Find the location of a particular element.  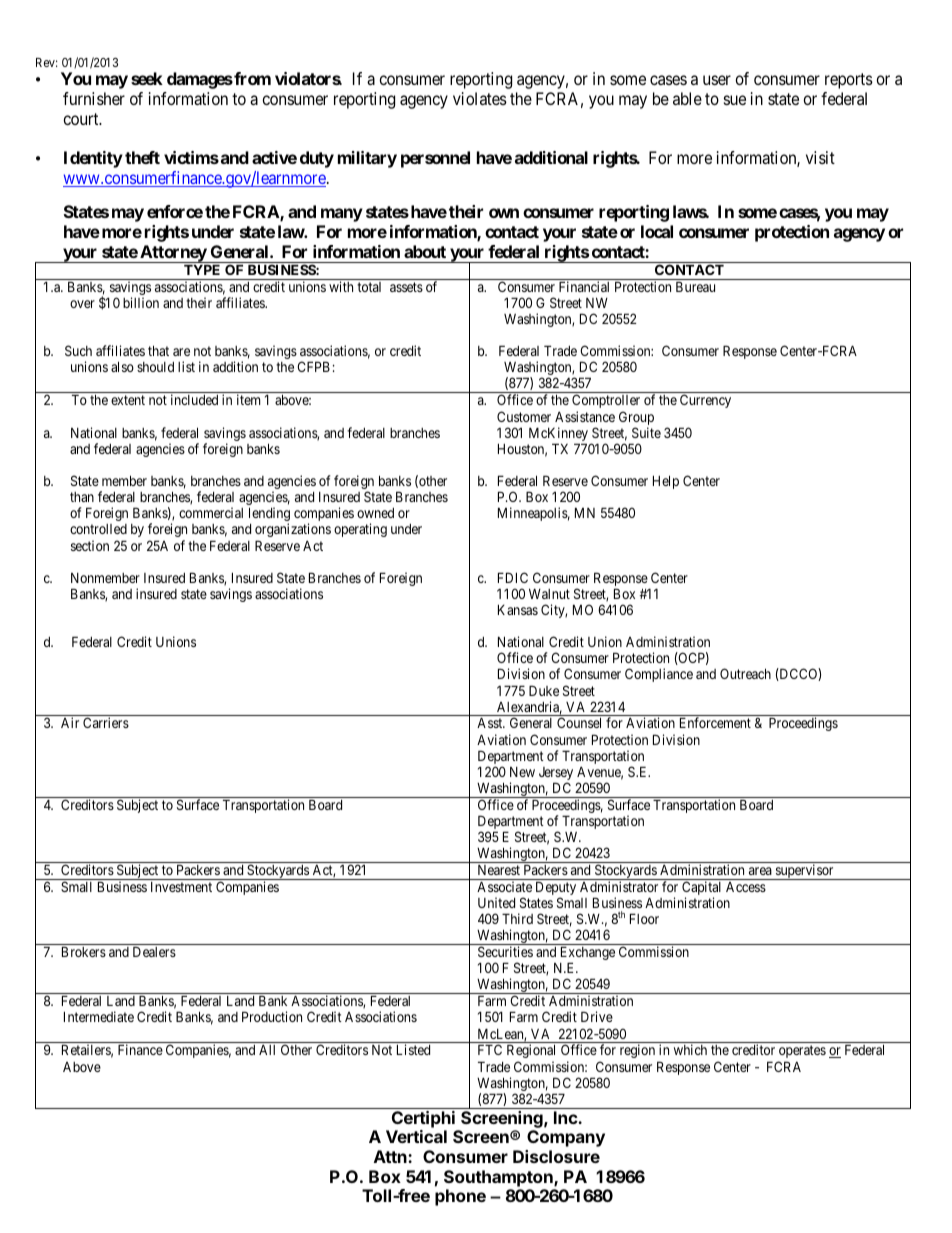

Attn is located at coordinates (391, 1156).
